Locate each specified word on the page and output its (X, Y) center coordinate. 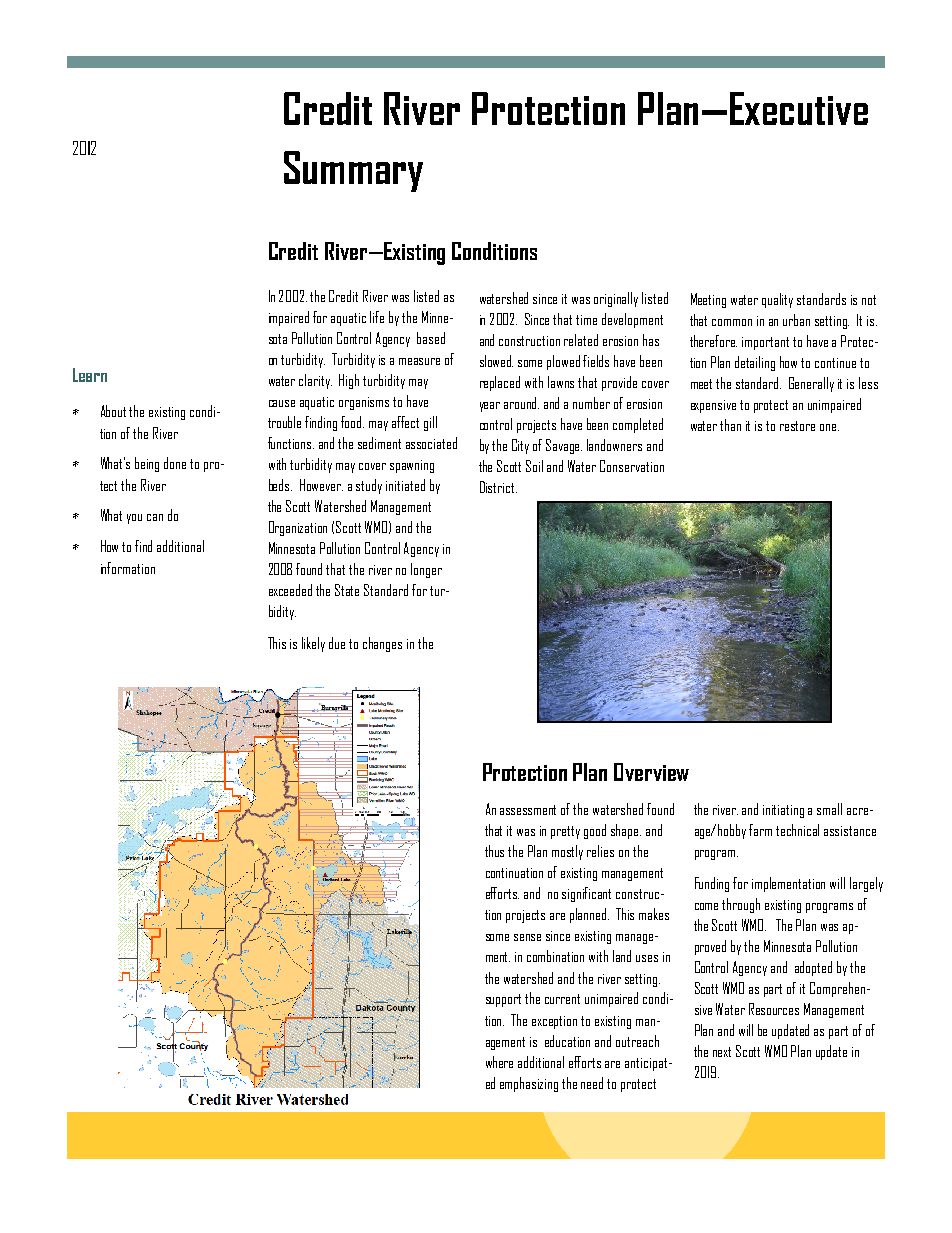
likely (313, 644)
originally (616, 299)
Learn (90, 375)
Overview (651, 772)
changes (382, 644)
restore (797, 426)
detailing (755, 363)
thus (494, 851)
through (741, 905)
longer (426, 570)
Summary (353, 171)
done (175, 463)
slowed (496, 361)
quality (777, 300)
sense (527, 937)
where (499, 1062)
